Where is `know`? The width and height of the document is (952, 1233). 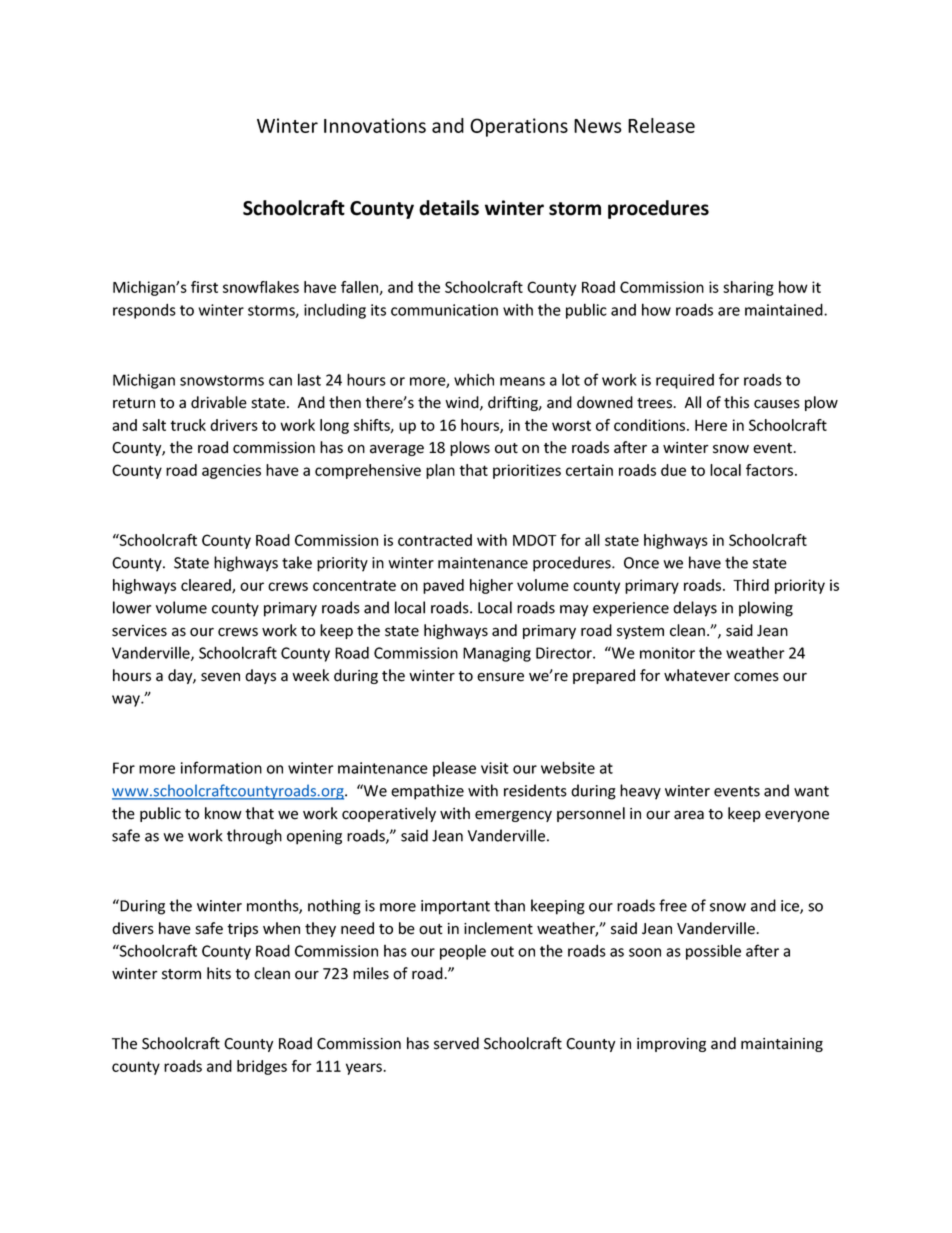 know is located at coordinates (223, 813).
